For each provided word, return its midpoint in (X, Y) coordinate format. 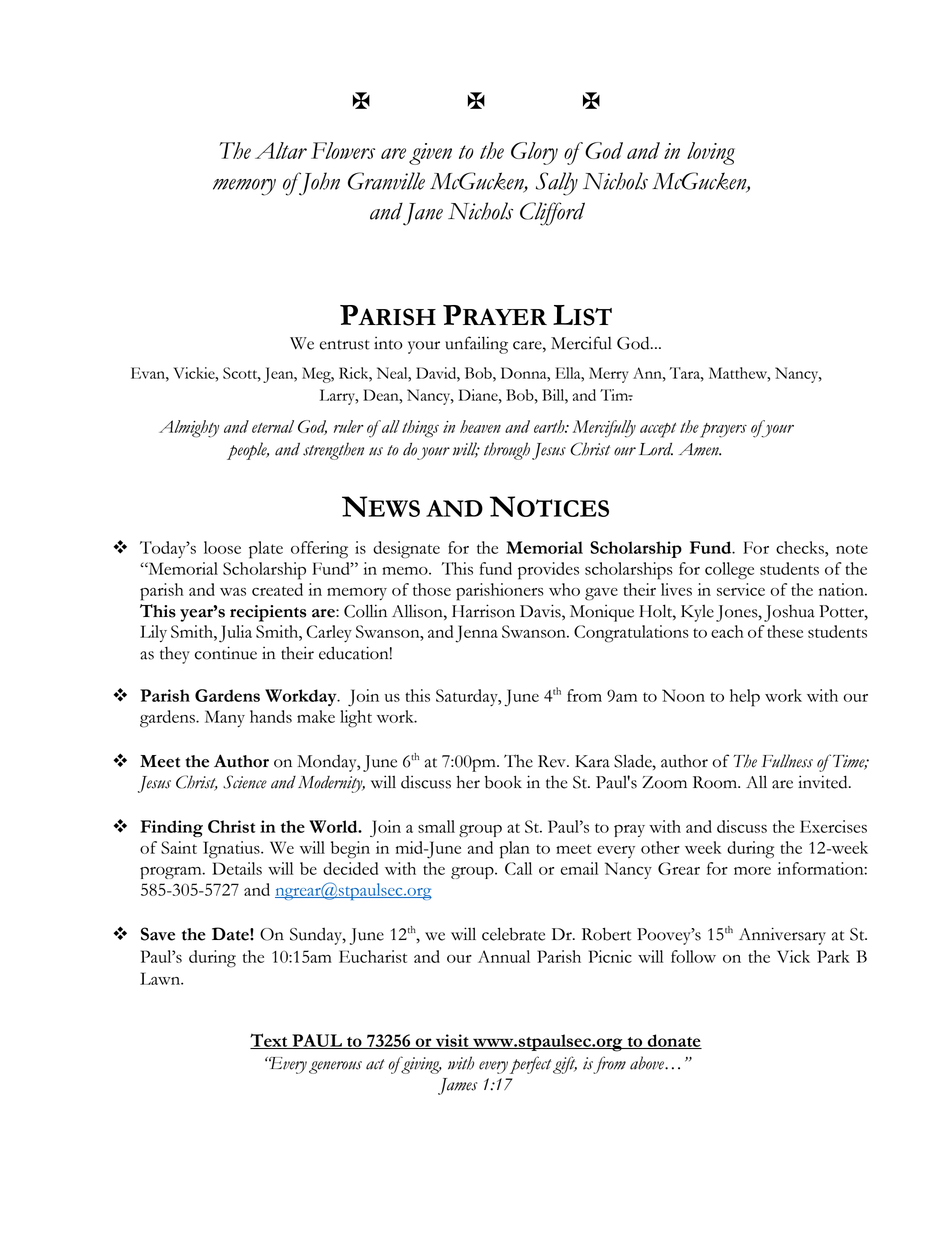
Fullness (787, 761)
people (248, 451)
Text (270, 1041)
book (503, 782)
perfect (530, 1065)
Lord (656, 449)
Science (245, 782)
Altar (281, 150)
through (507, 451)
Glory (534, 153)
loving (711, 153)
